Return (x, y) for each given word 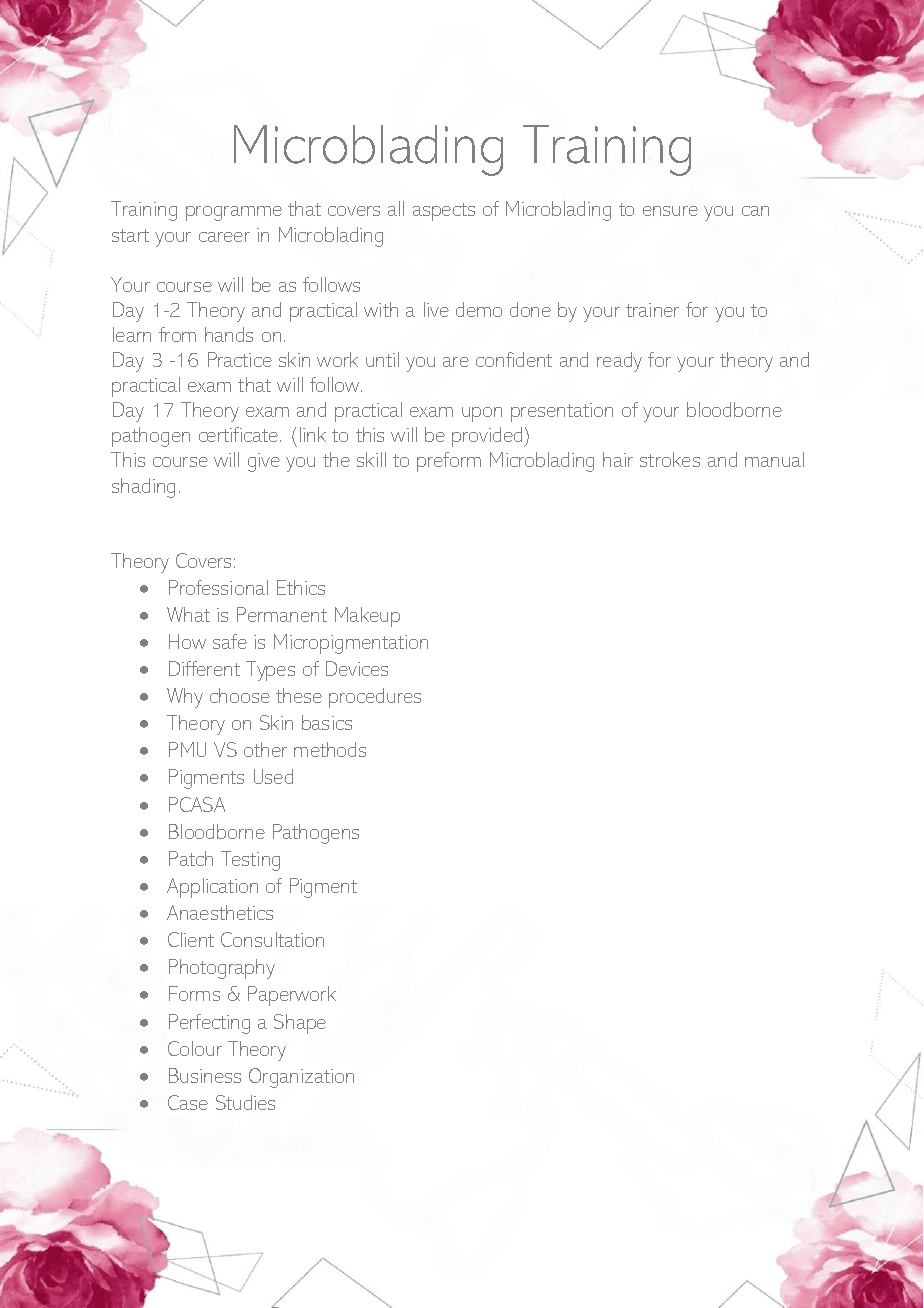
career (224, 237)
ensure (670, 211)
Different (204, 668)
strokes (670, 459)
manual (774, 459)
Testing (250, 861)
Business (205, 1075)
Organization (301, 1078)
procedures (375, 698)
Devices (357, 668)
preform (449, 462)
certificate (240, 434)
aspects (444, 212)
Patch (191, 858)
